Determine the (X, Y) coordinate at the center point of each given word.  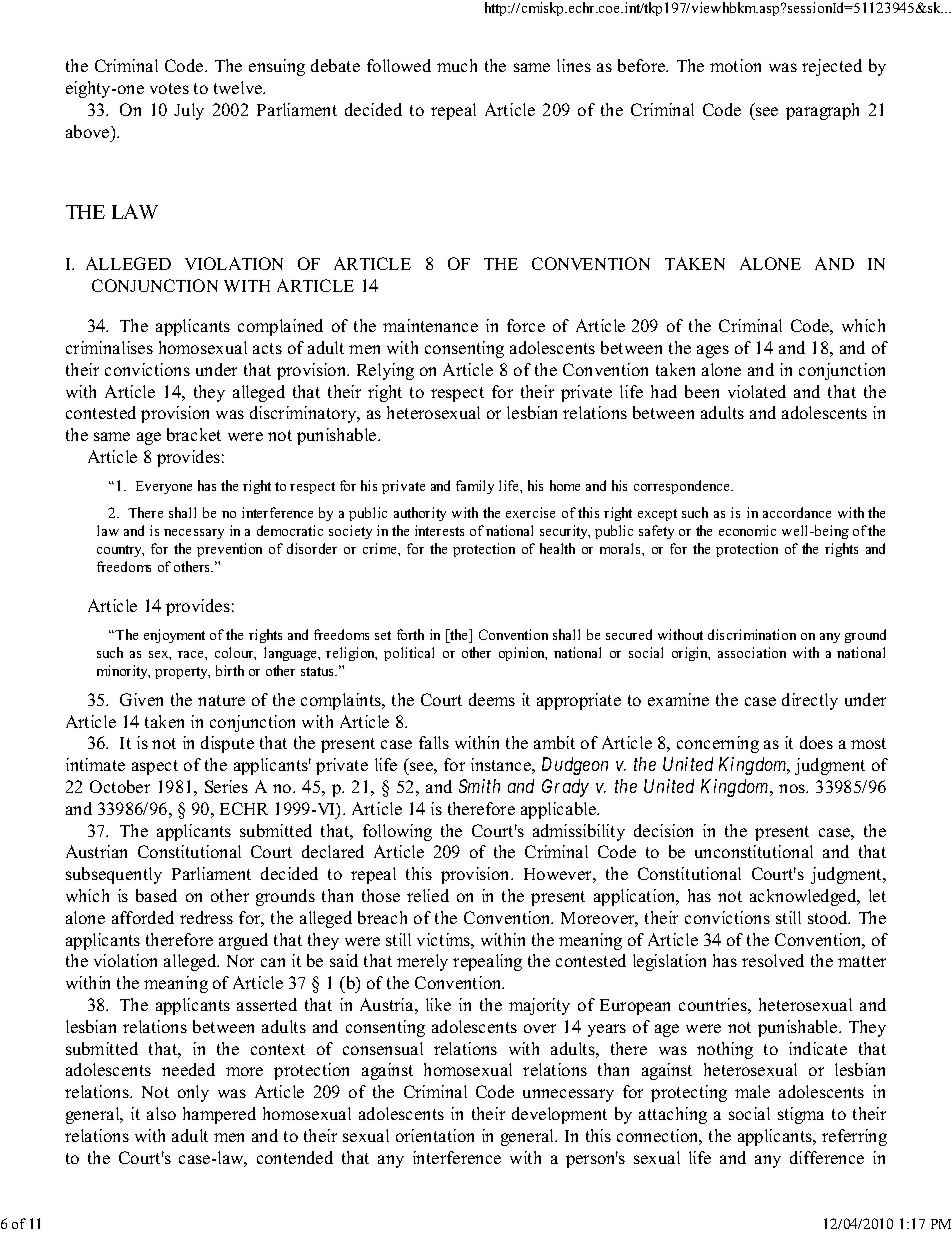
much (457, 65)
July (189, 111)
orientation (435, 1135)
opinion (523, 654)
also (161, 1113)
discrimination (752, 634)
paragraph (822, 111)
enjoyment (174, 636)
